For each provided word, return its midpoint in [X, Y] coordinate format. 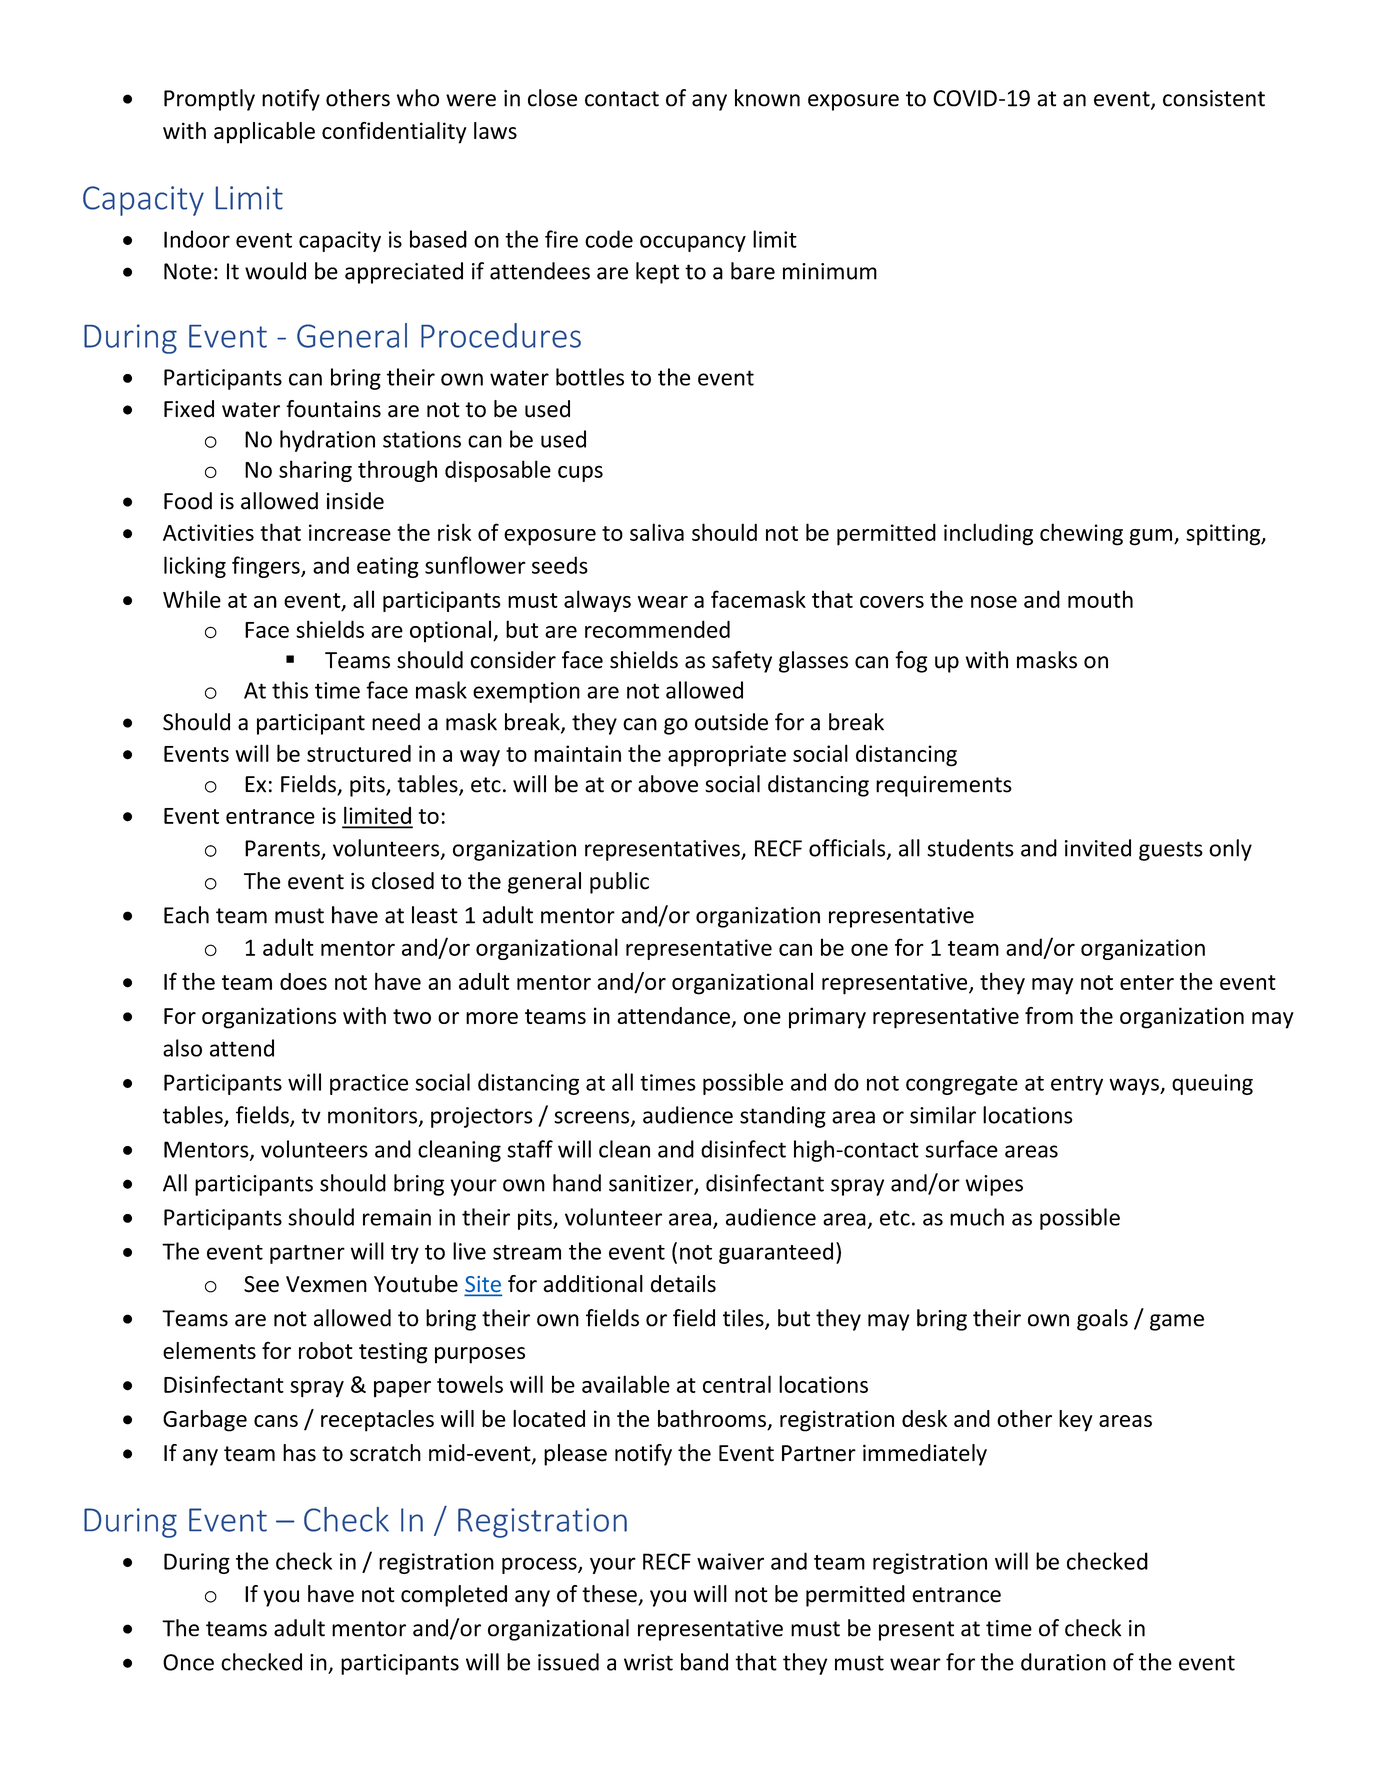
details [683, 1284]
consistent [1214, 98]
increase [350, 532]
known [767, 98]
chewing [1081, 534]
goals [1102, 1320]
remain [397, 1217]
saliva [657, 532]
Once [188, 1662]
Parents [283, 849]
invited [1098, 848]
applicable [264, 133]
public [619, 883]
